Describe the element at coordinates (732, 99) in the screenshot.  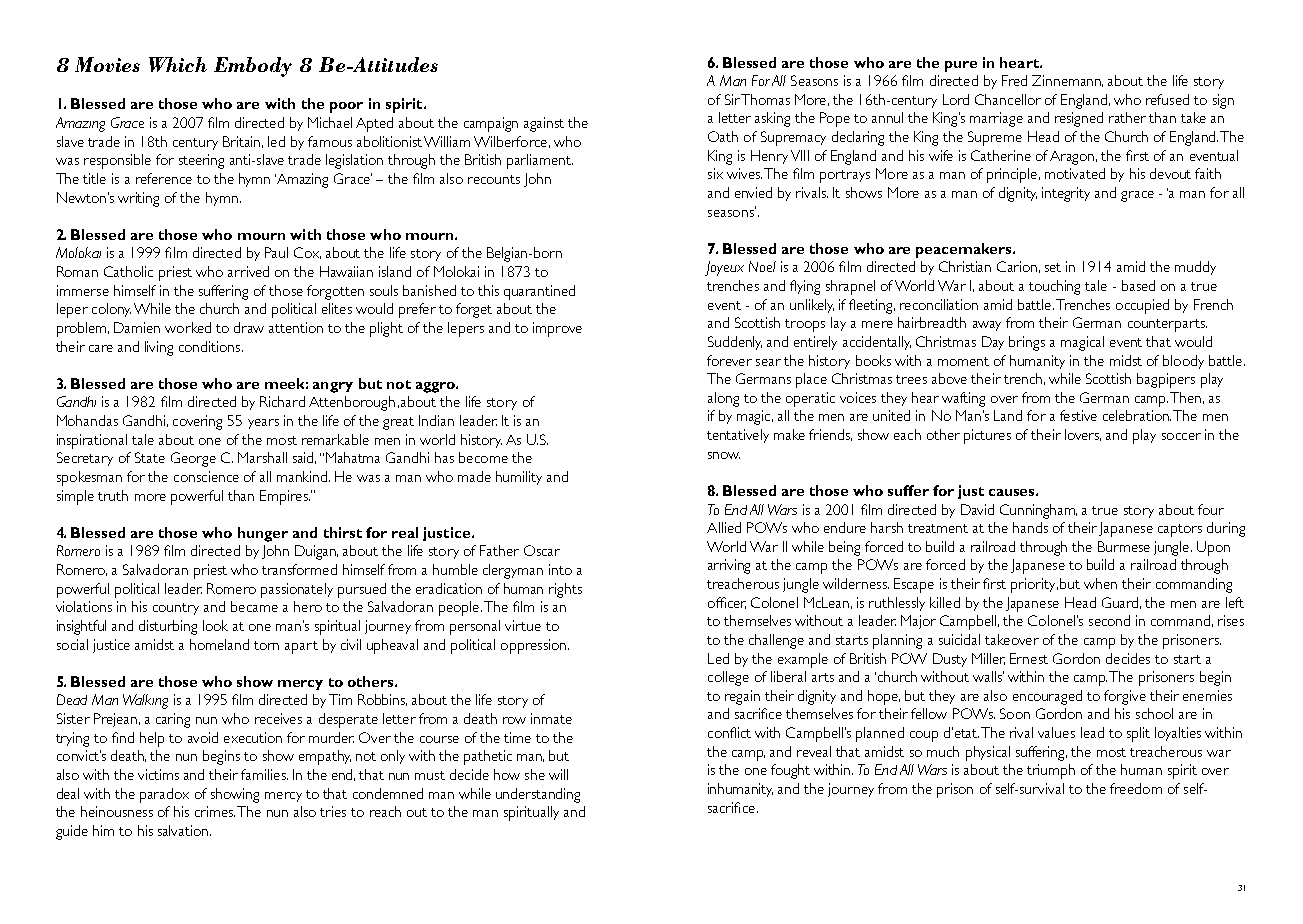
I see `Sir` at that location.
